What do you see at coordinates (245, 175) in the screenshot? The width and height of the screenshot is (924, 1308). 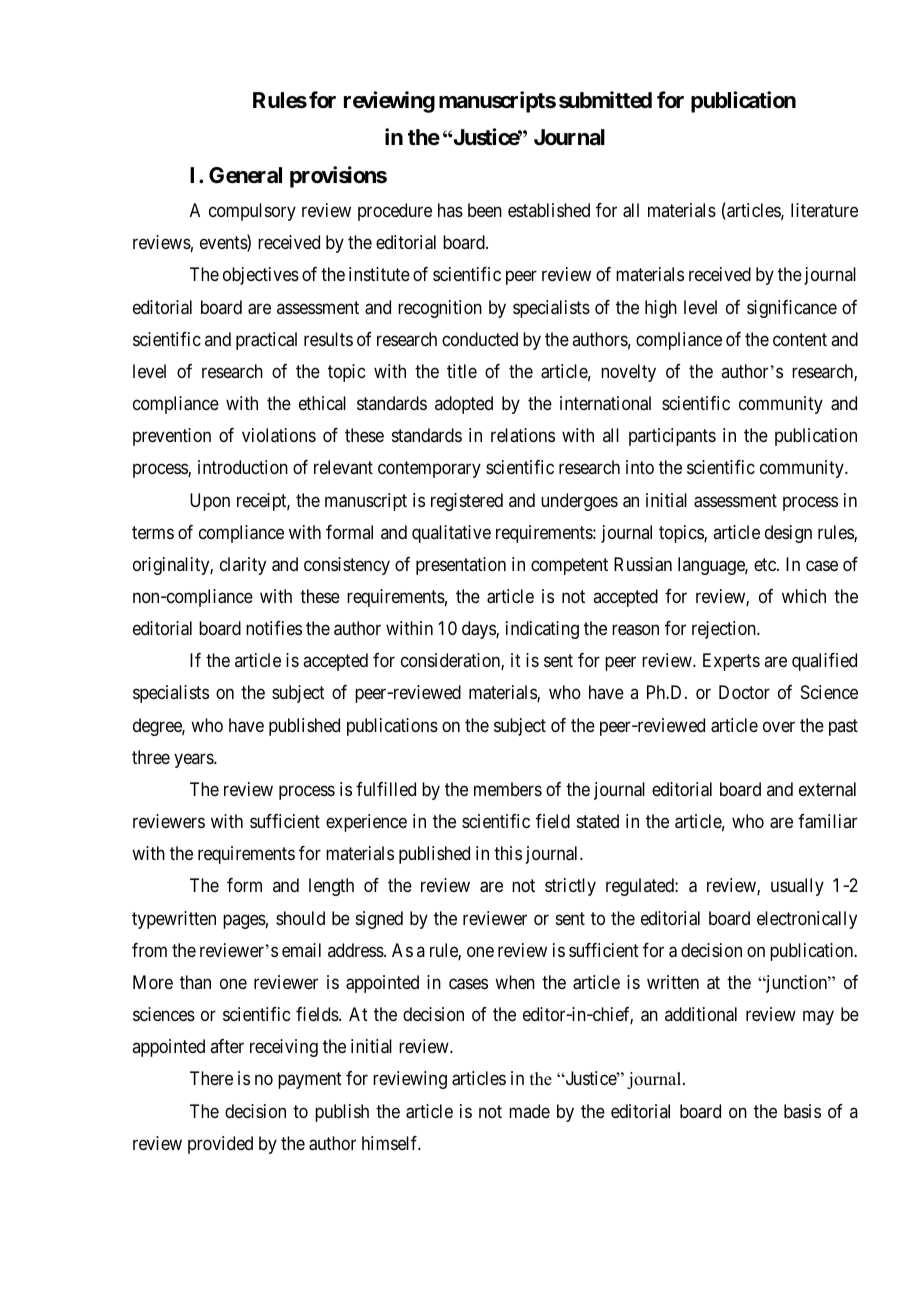 I see `General` at bounding box center [245, 175].
